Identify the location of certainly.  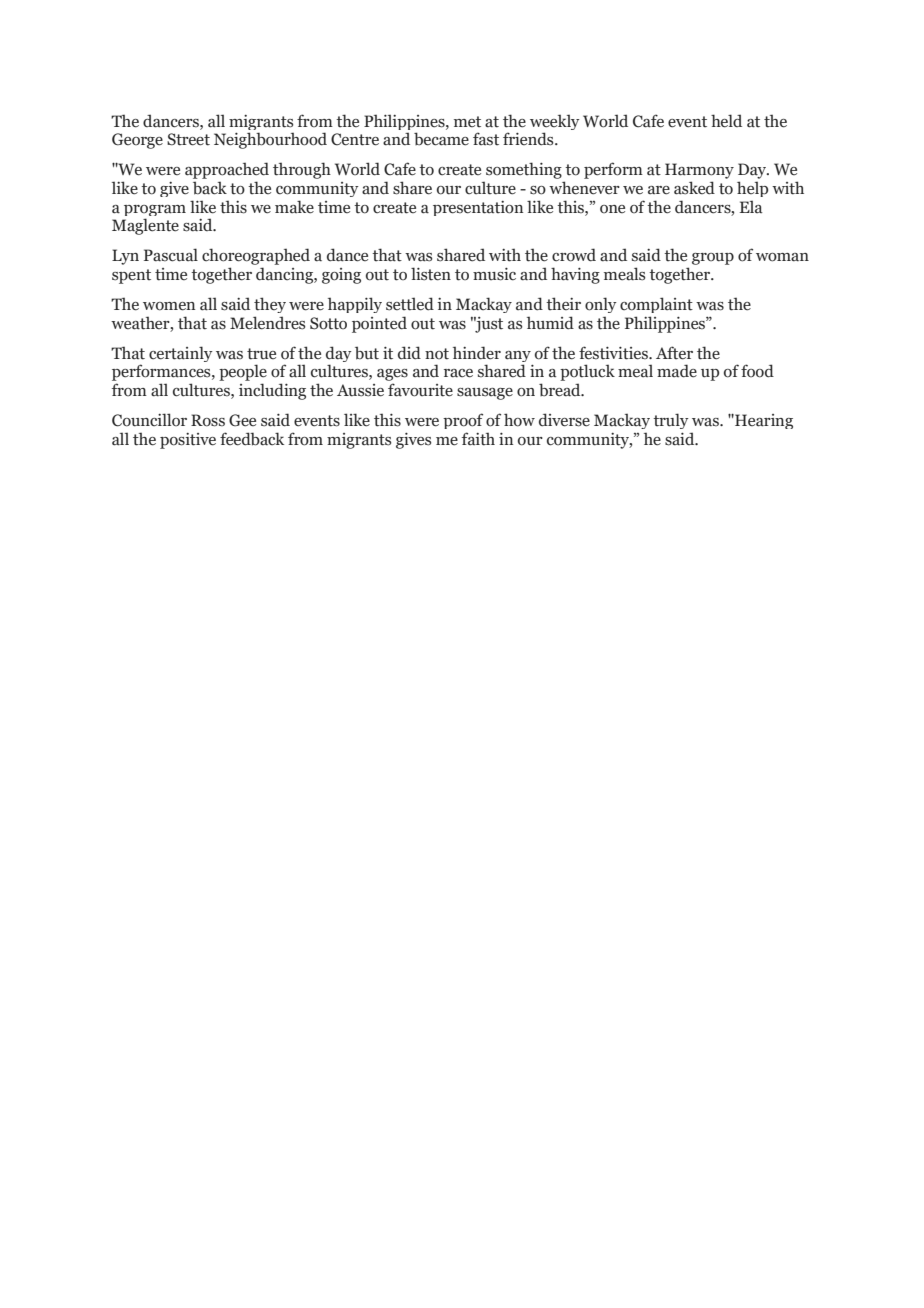
(181, 354).
